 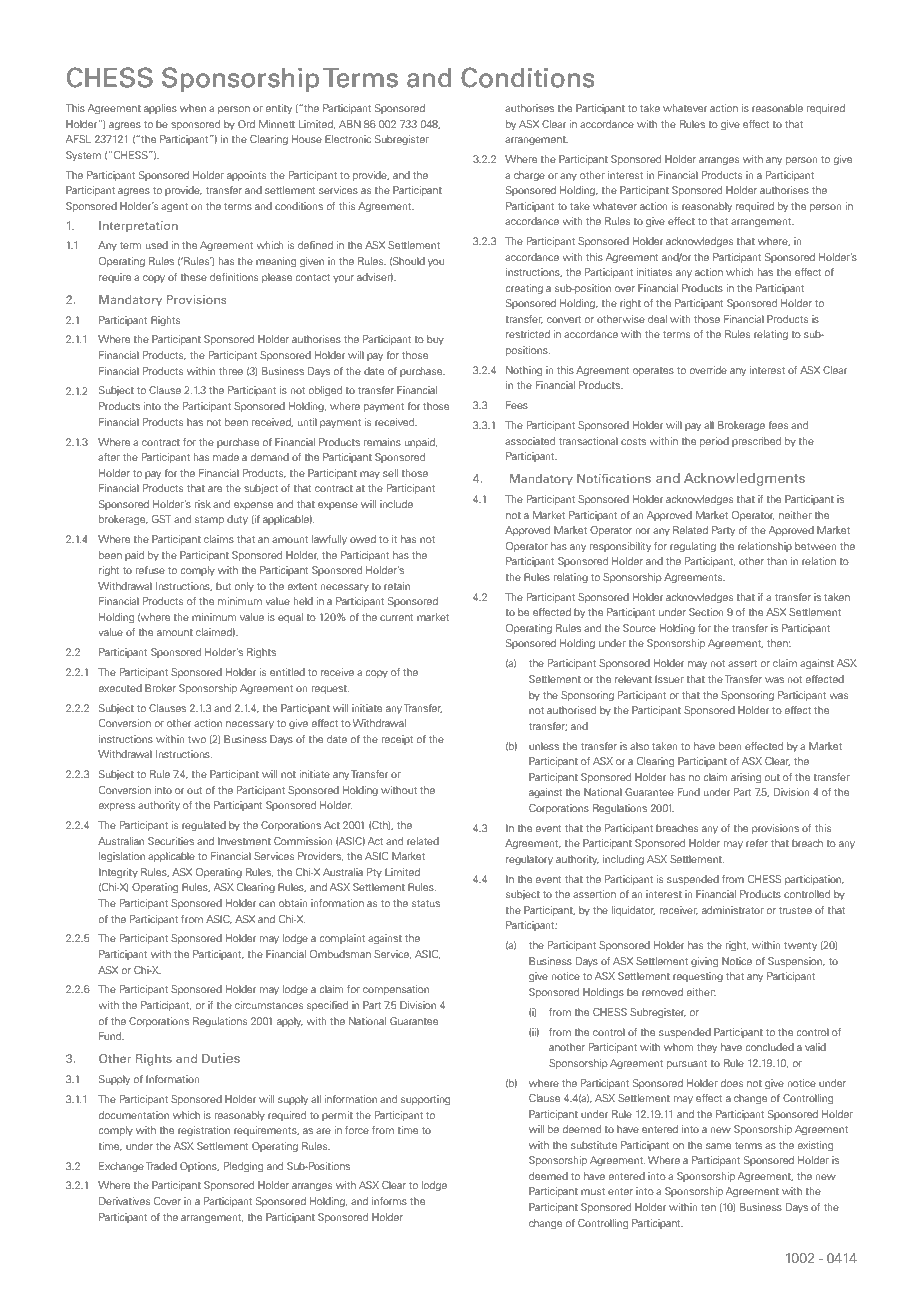 I want to click on same, so click(x=718, y=1146).
